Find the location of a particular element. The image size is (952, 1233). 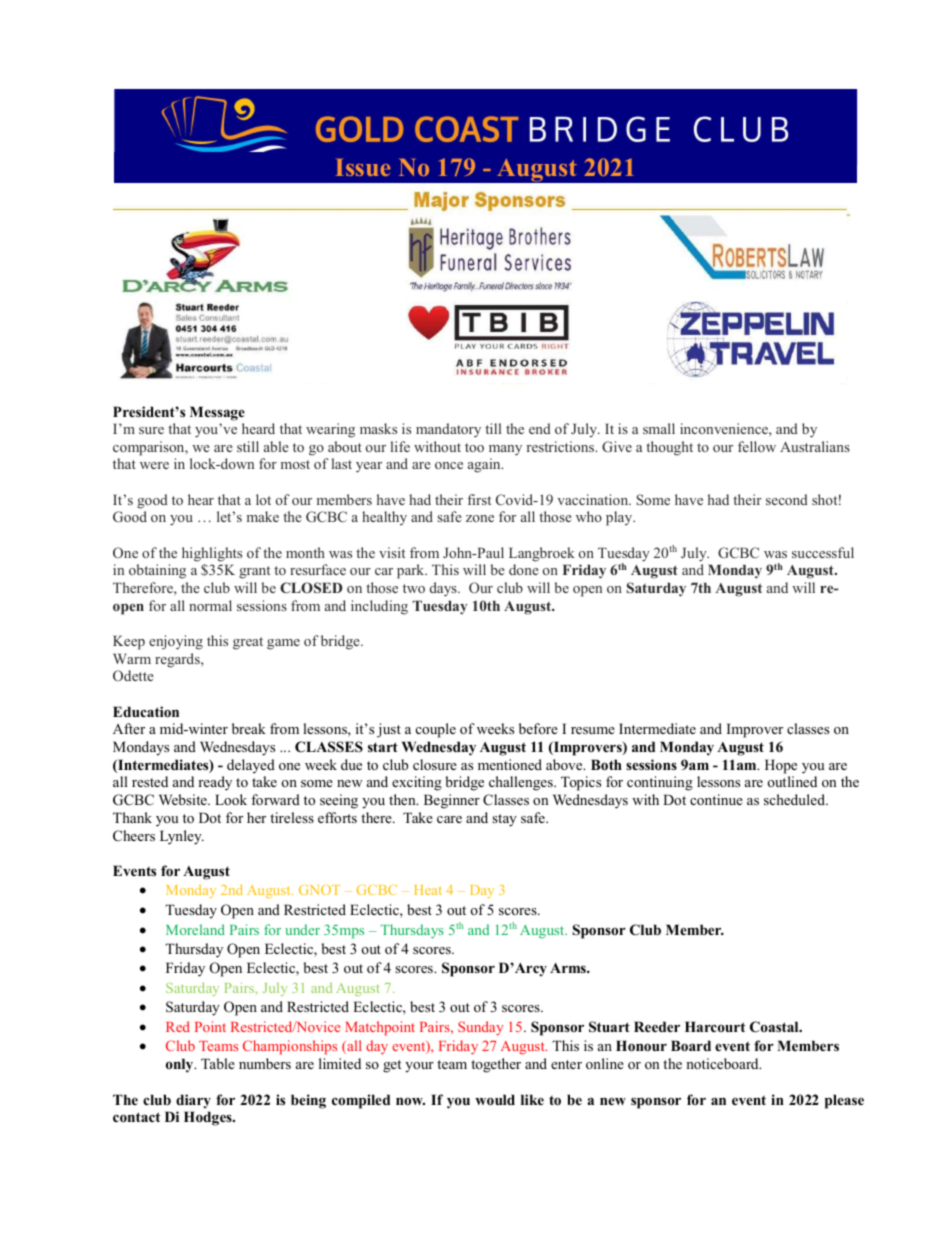

challenges is located at coordinates (522, 783).
